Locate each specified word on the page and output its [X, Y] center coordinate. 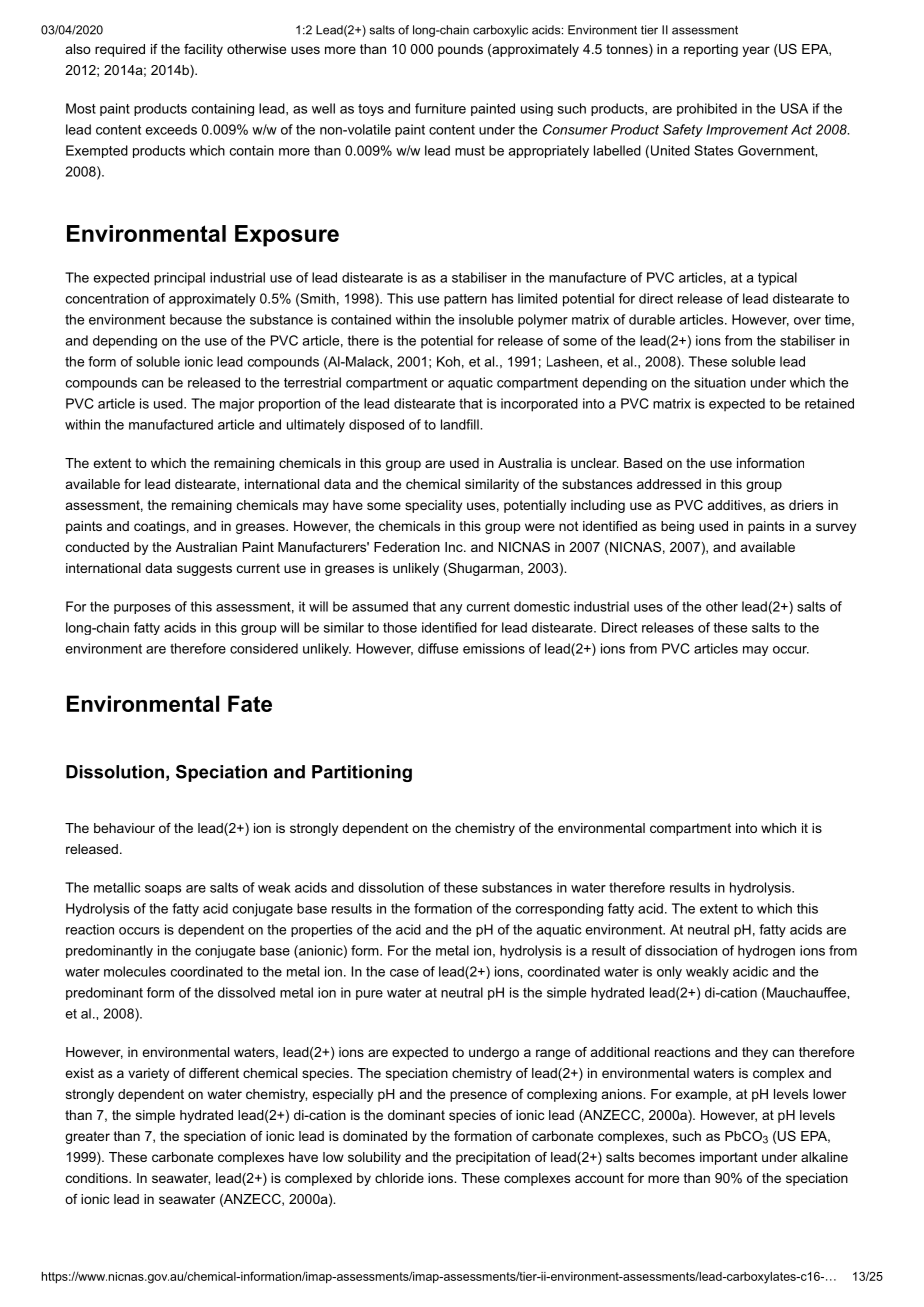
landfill [461, 424]
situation [720, 382]
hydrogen [766, 951]
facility [203, 50]
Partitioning [362, 773]
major [237, 405]
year [756, 51]
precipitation [493, 1158]
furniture [440, 108]
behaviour [124, 828]
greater [87, 1137]
